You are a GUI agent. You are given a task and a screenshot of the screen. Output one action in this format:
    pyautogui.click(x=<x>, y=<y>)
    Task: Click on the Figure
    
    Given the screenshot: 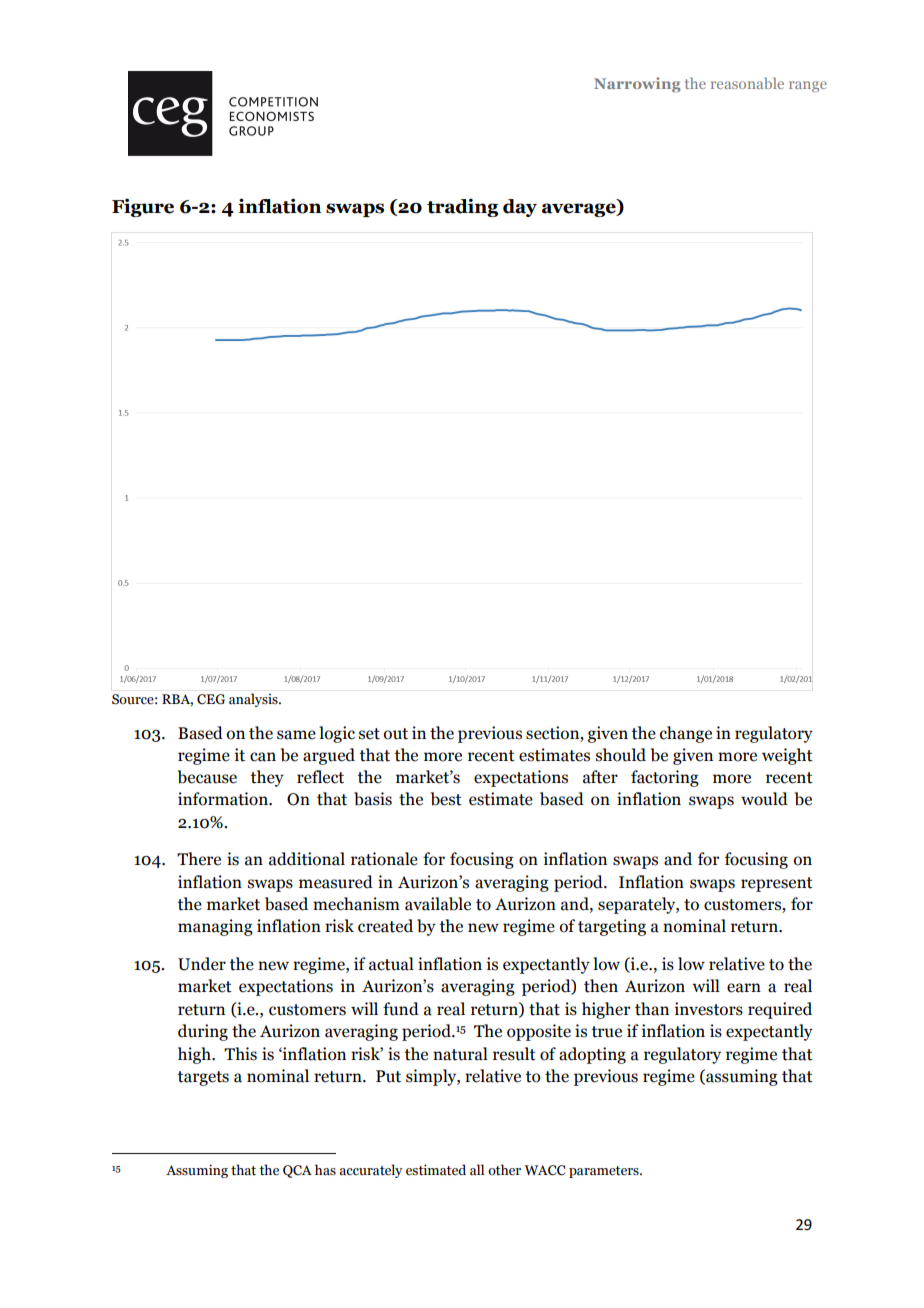 What is the action you would take?
    pyautogui.click(x=143, y=207)
